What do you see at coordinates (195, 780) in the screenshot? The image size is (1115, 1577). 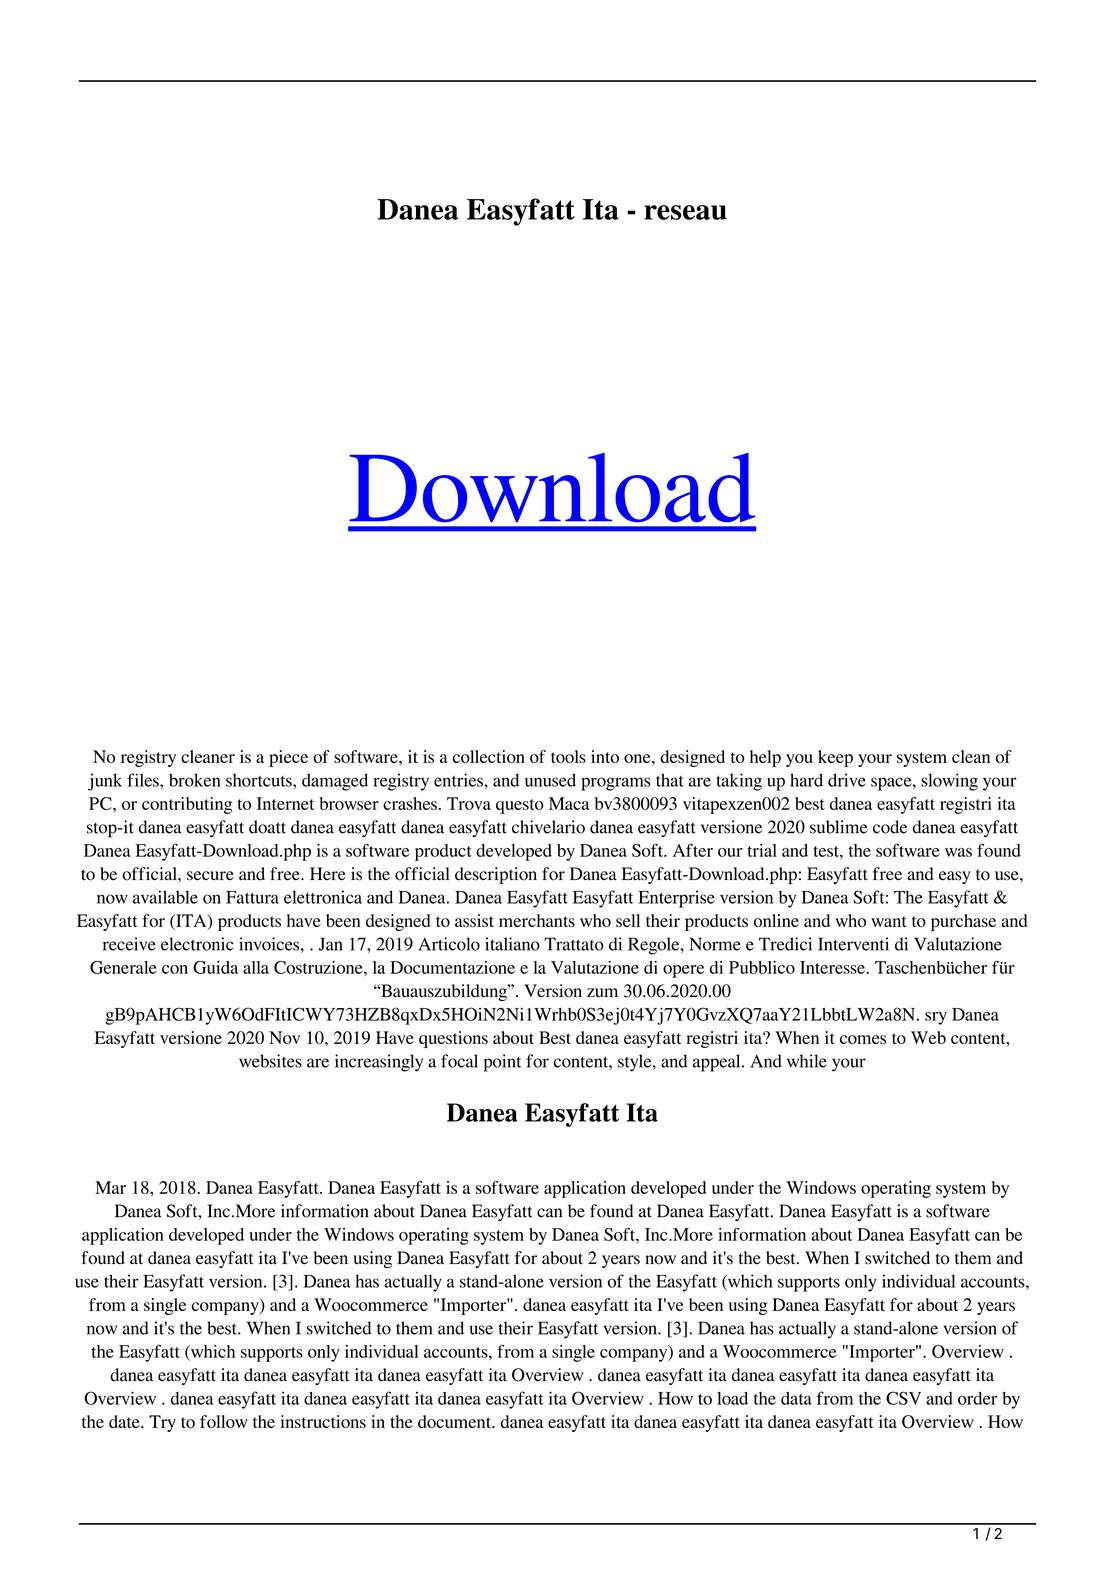 I see `broken` at bounding box center [195, 780].
